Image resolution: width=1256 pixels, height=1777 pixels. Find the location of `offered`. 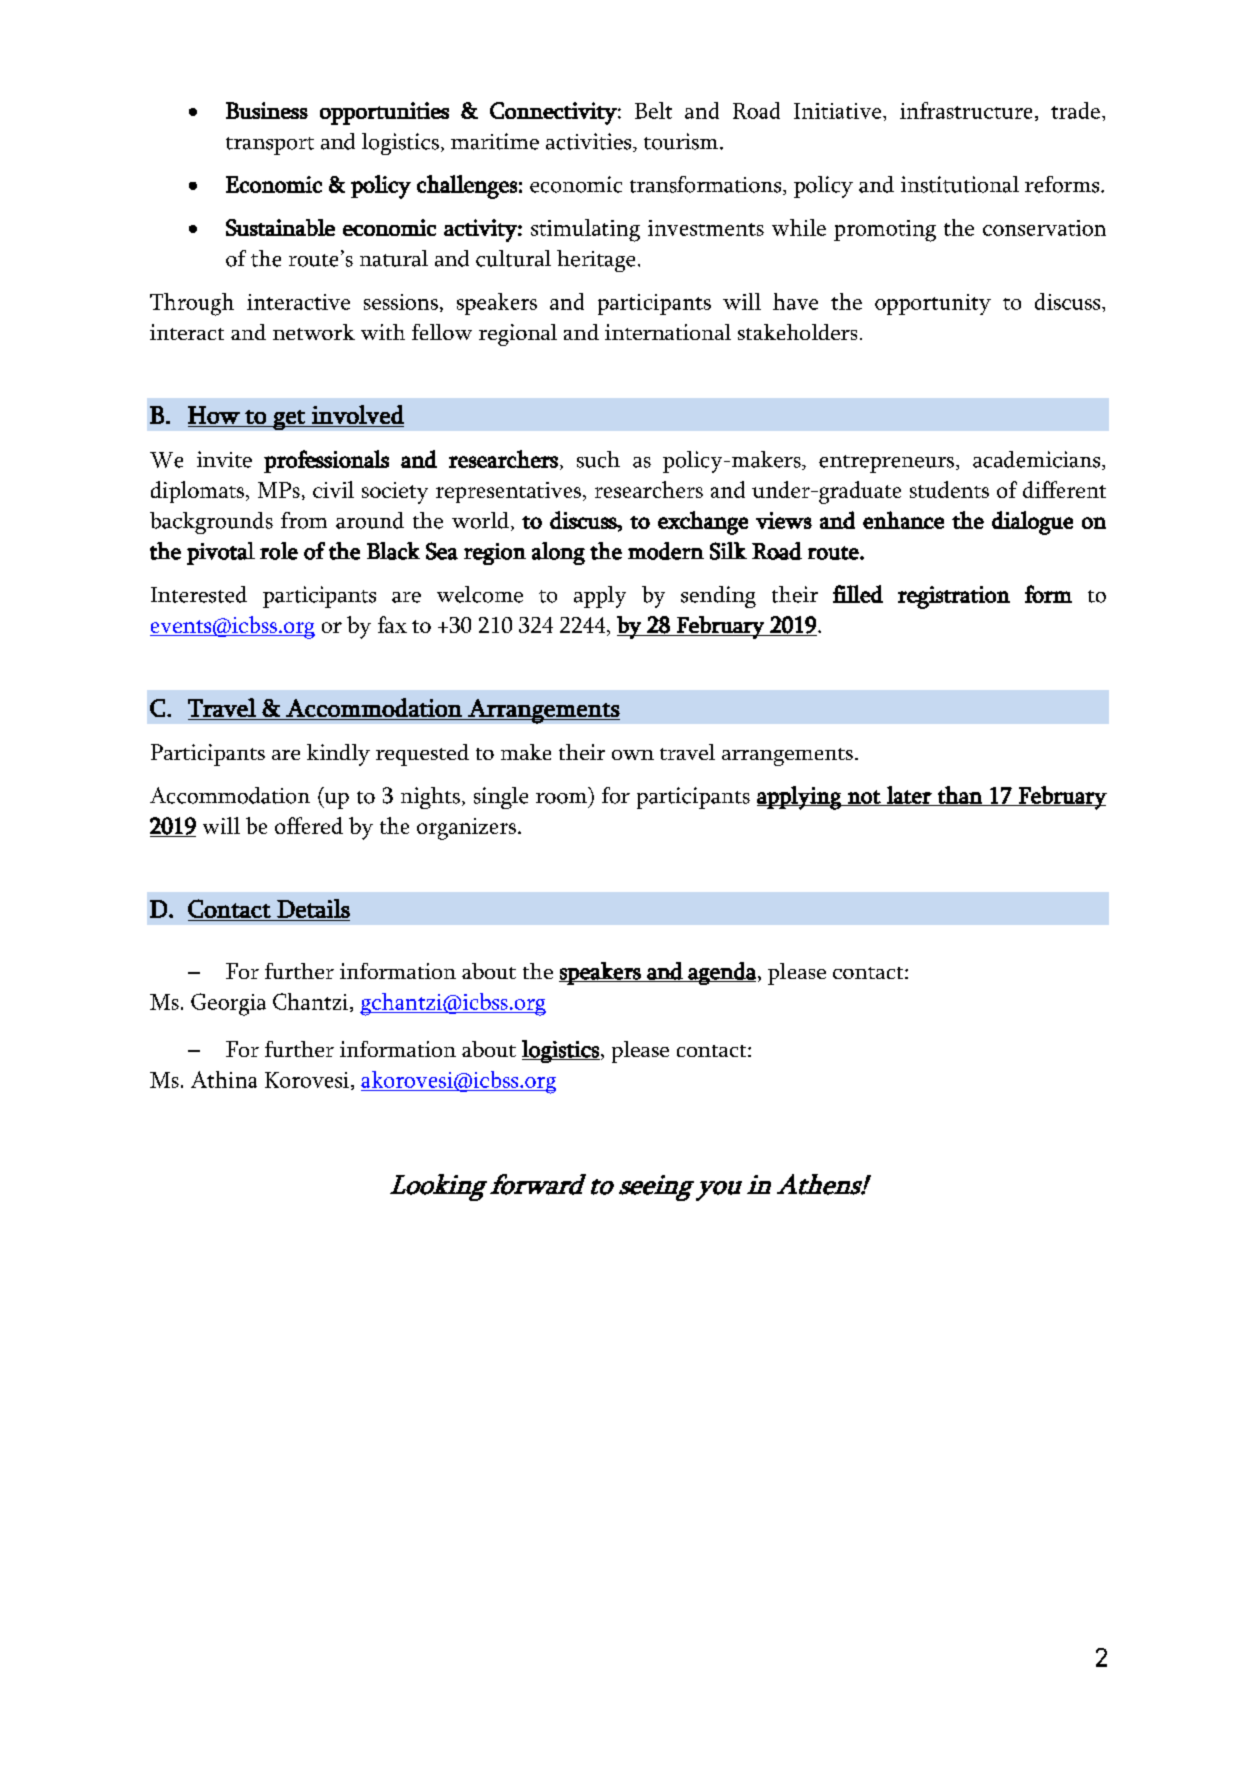

offered is located at coordinates (309, 825).
